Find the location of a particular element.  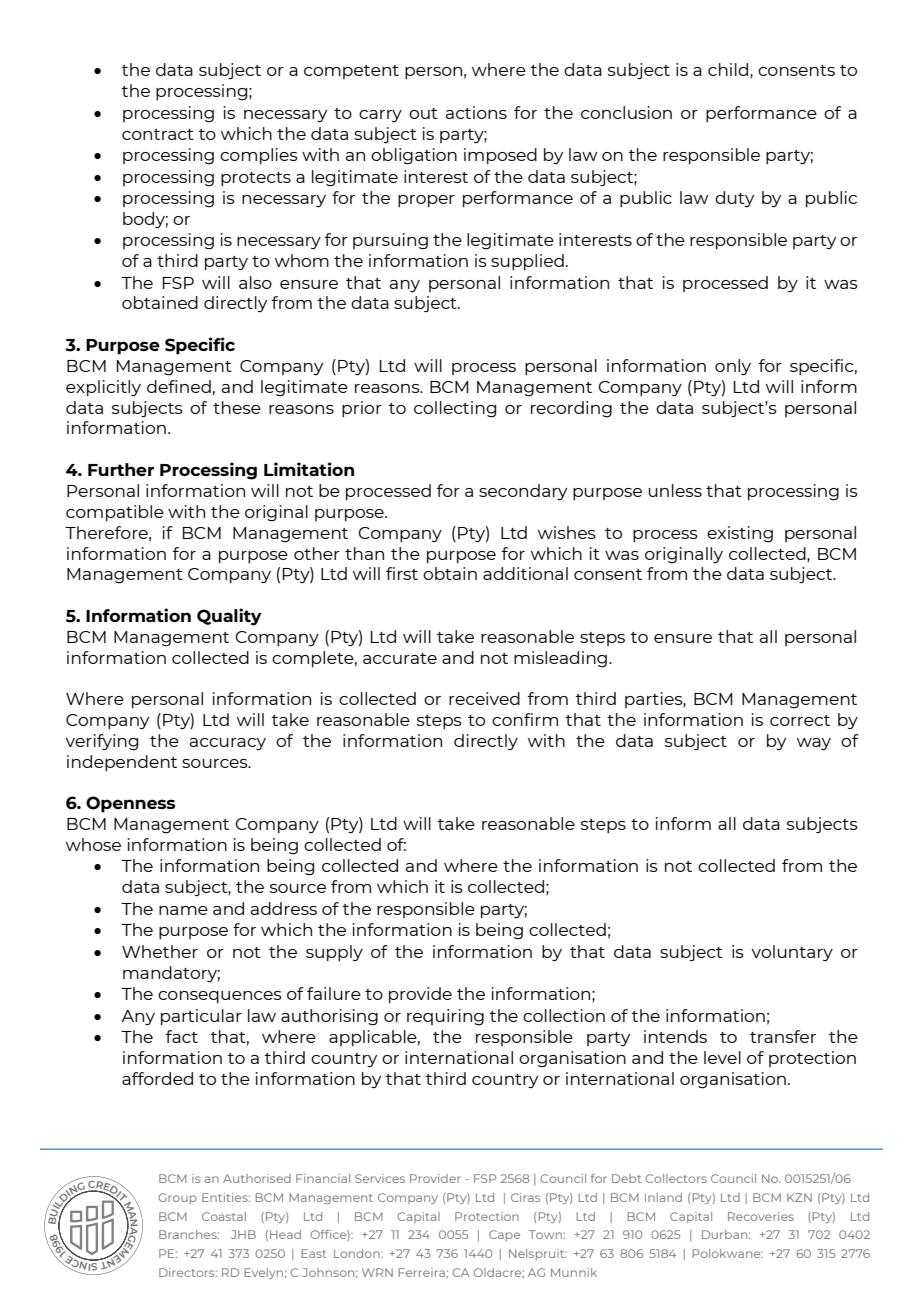

correct is located at coordinates (800, 720).
